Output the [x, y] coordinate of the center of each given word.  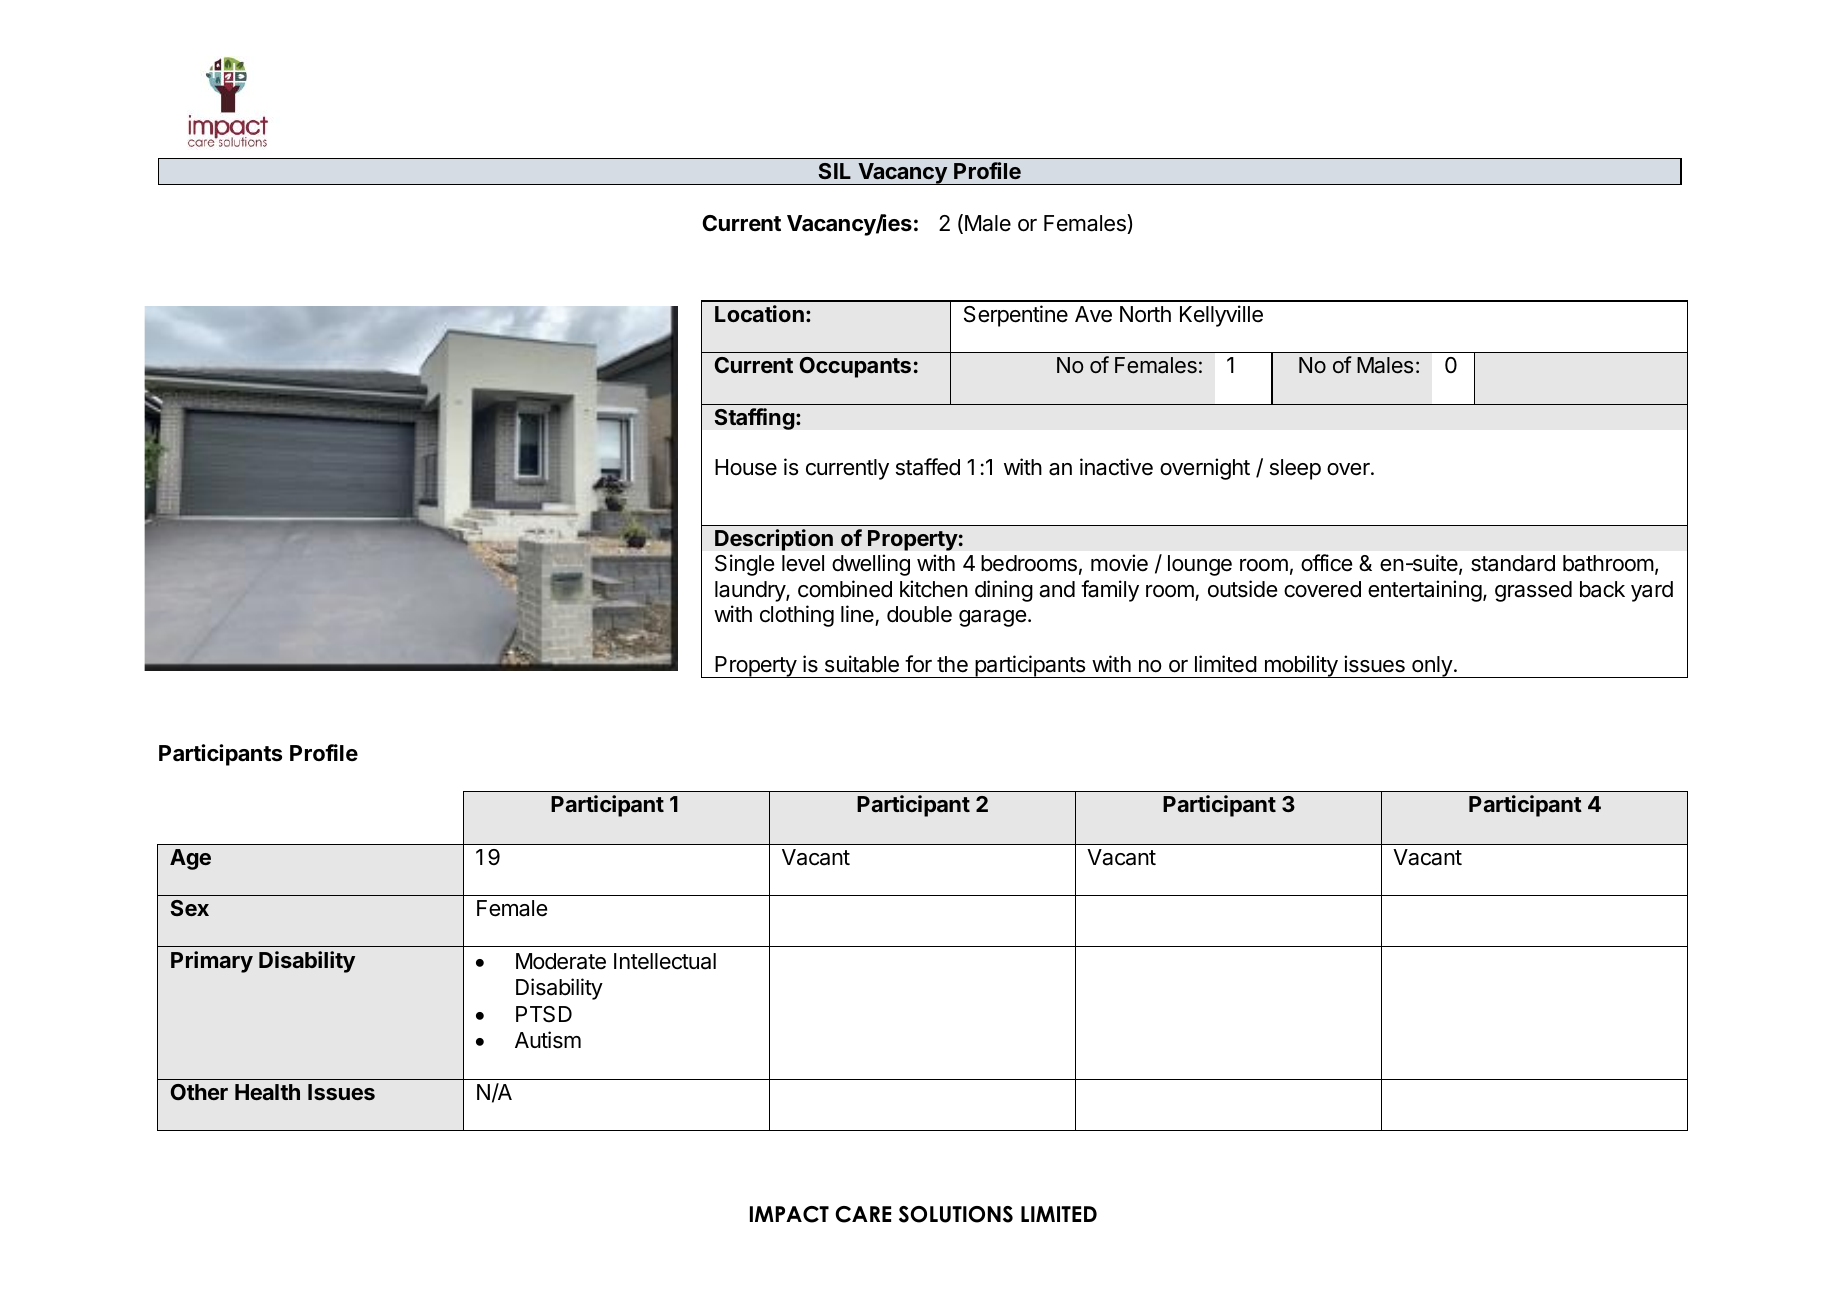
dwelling [871, 565]
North [1145, 314]
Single [744, 565]
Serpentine [1016, 316]
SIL [834, 171]
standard [1513, 563]
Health [267, 1092]
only [1432, 667]
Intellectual [665, 961]
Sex [189, 908]
